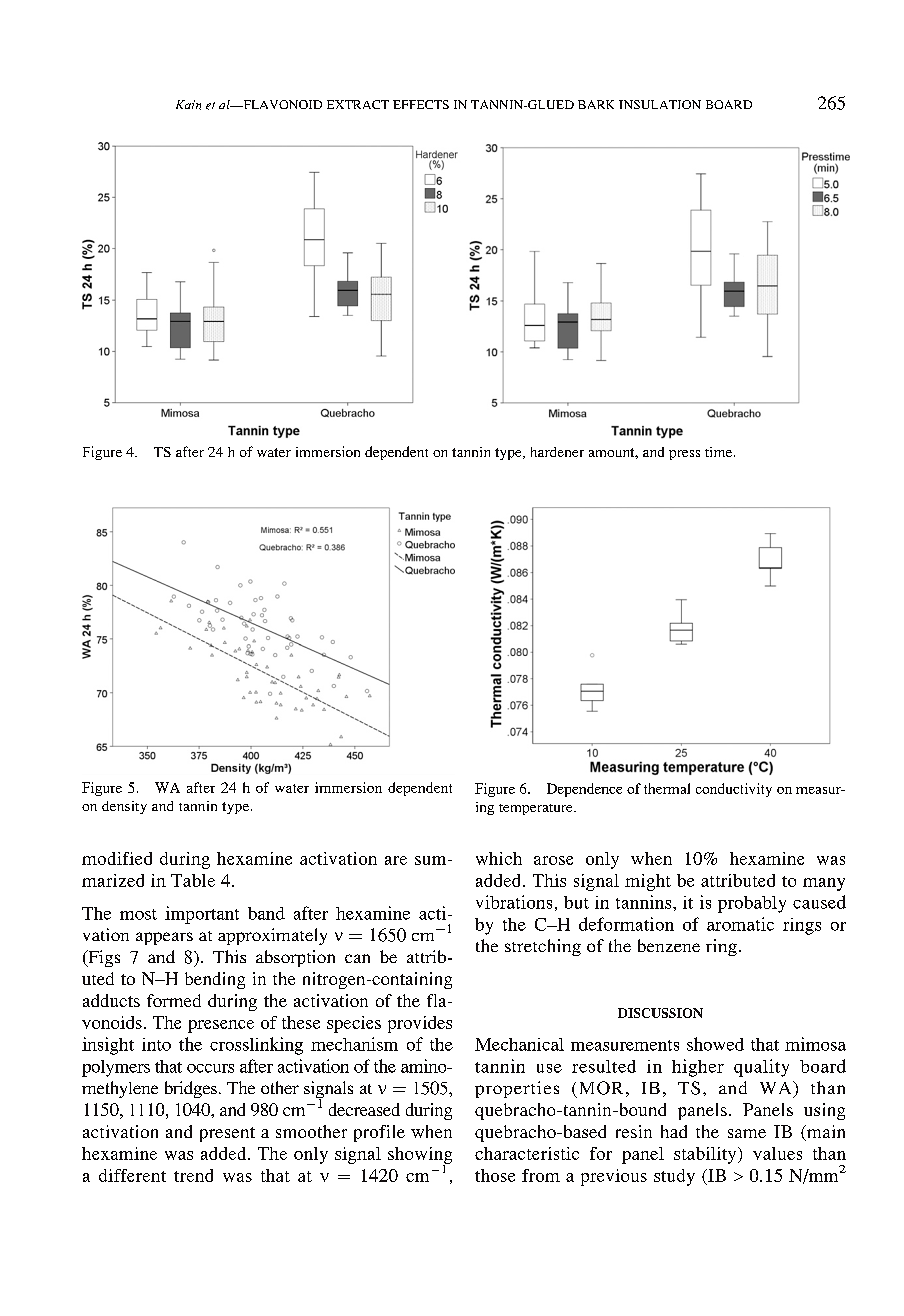 Image resolution: width=904 pixels, height=1316 pixels. I want to click on conductivity, so click(734, 790).
